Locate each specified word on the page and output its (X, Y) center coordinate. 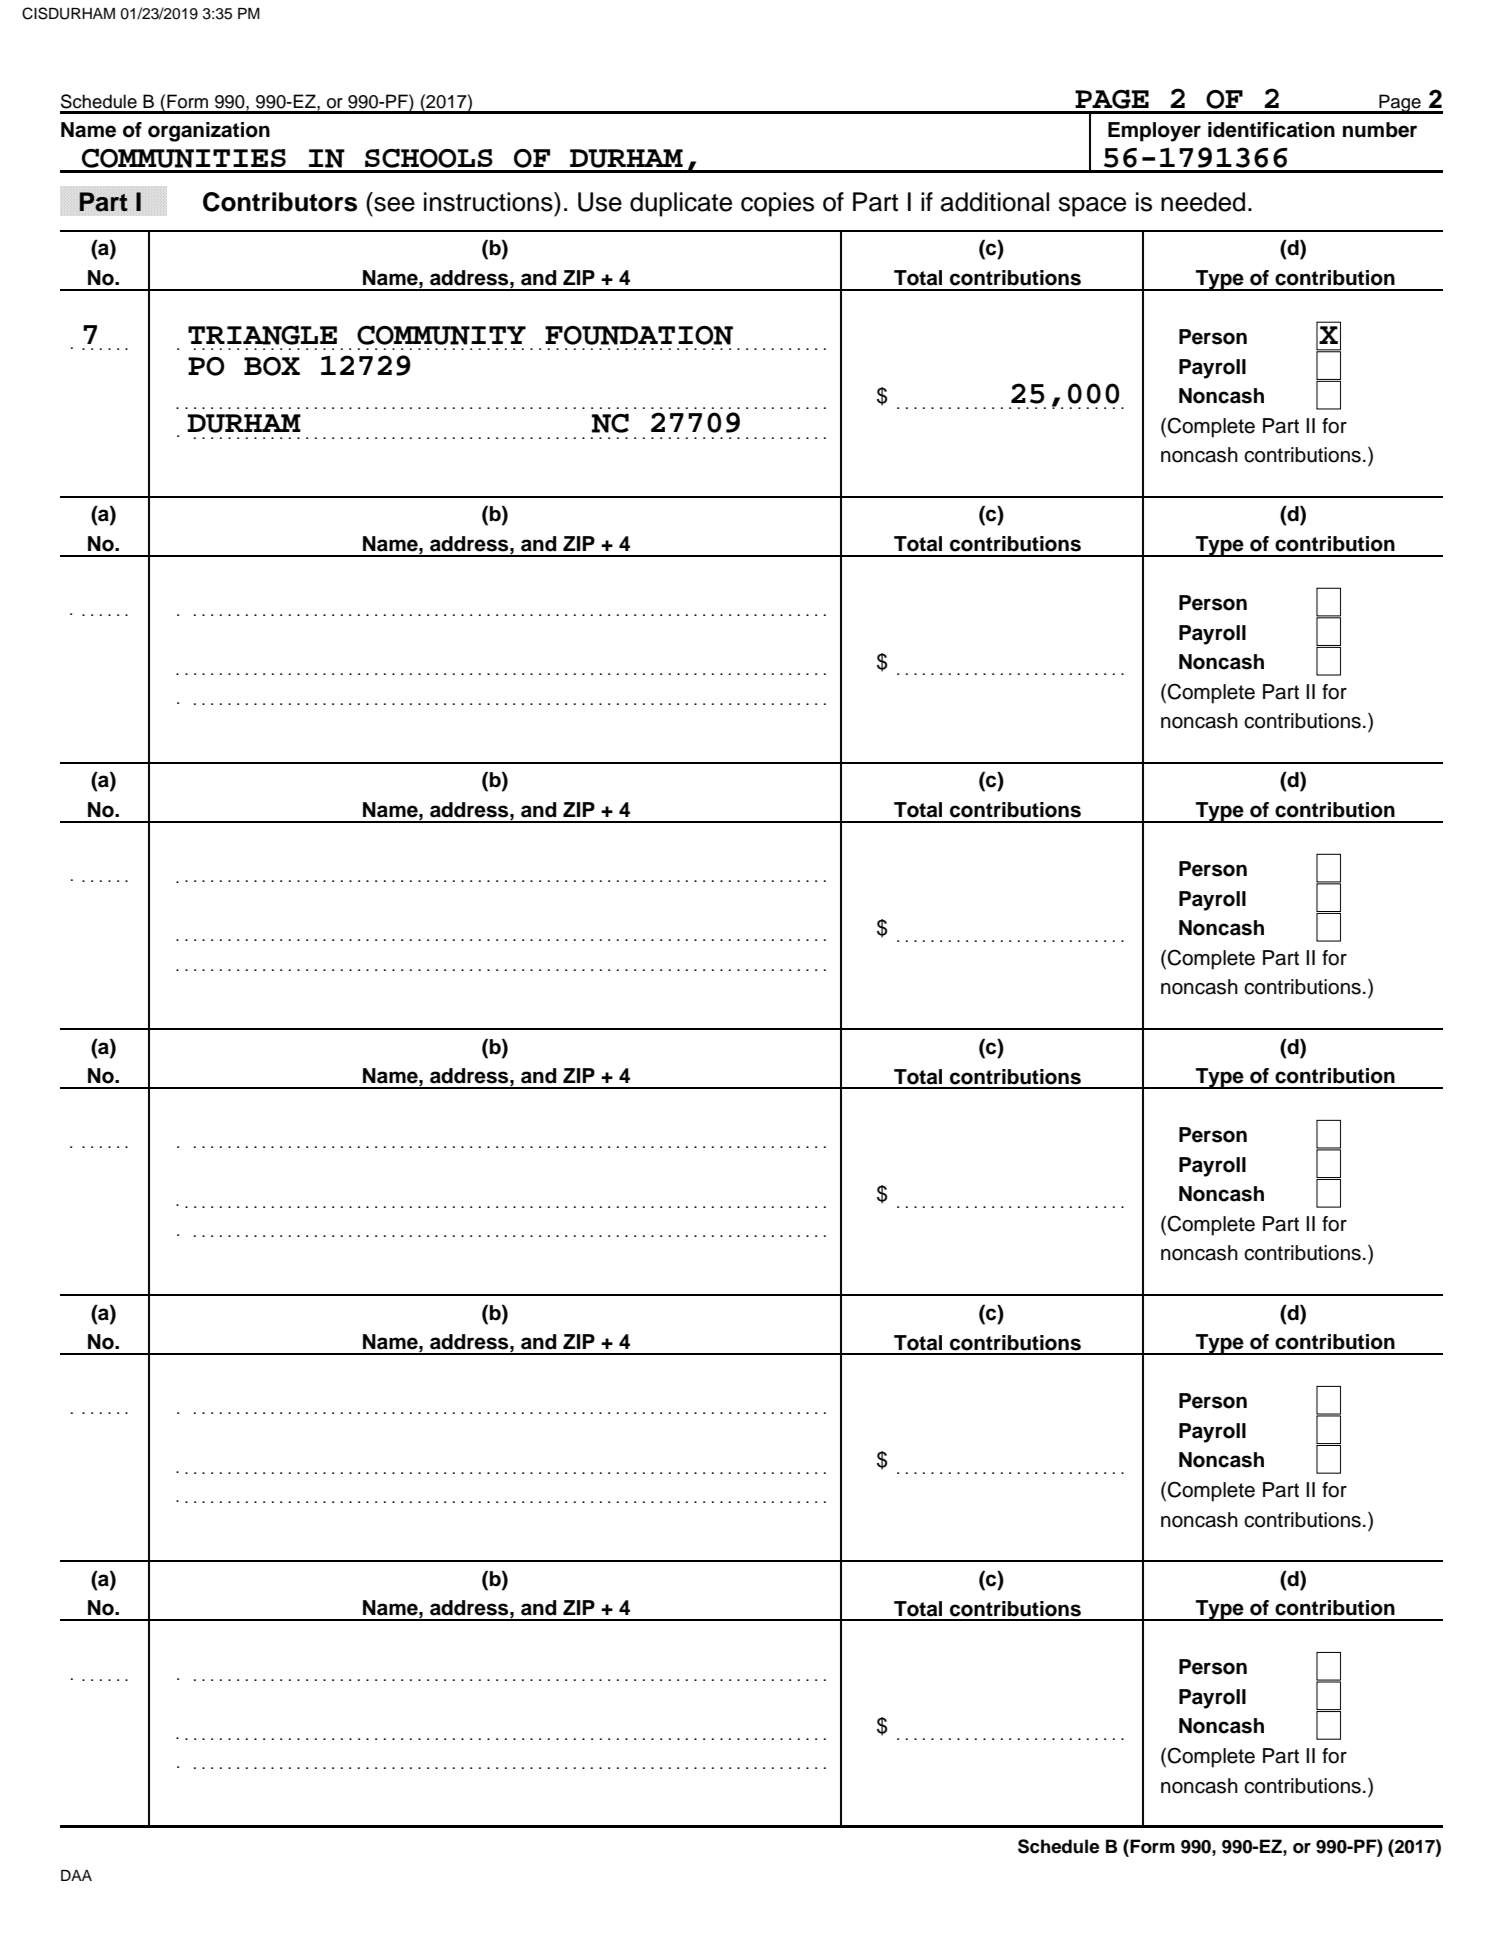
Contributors (280, 202)
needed (1203, 202)
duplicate (681, 204)
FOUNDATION (639, 335)
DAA (76, 1875)
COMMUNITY (441, 335)
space (1092, 207)
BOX (272, 366)
